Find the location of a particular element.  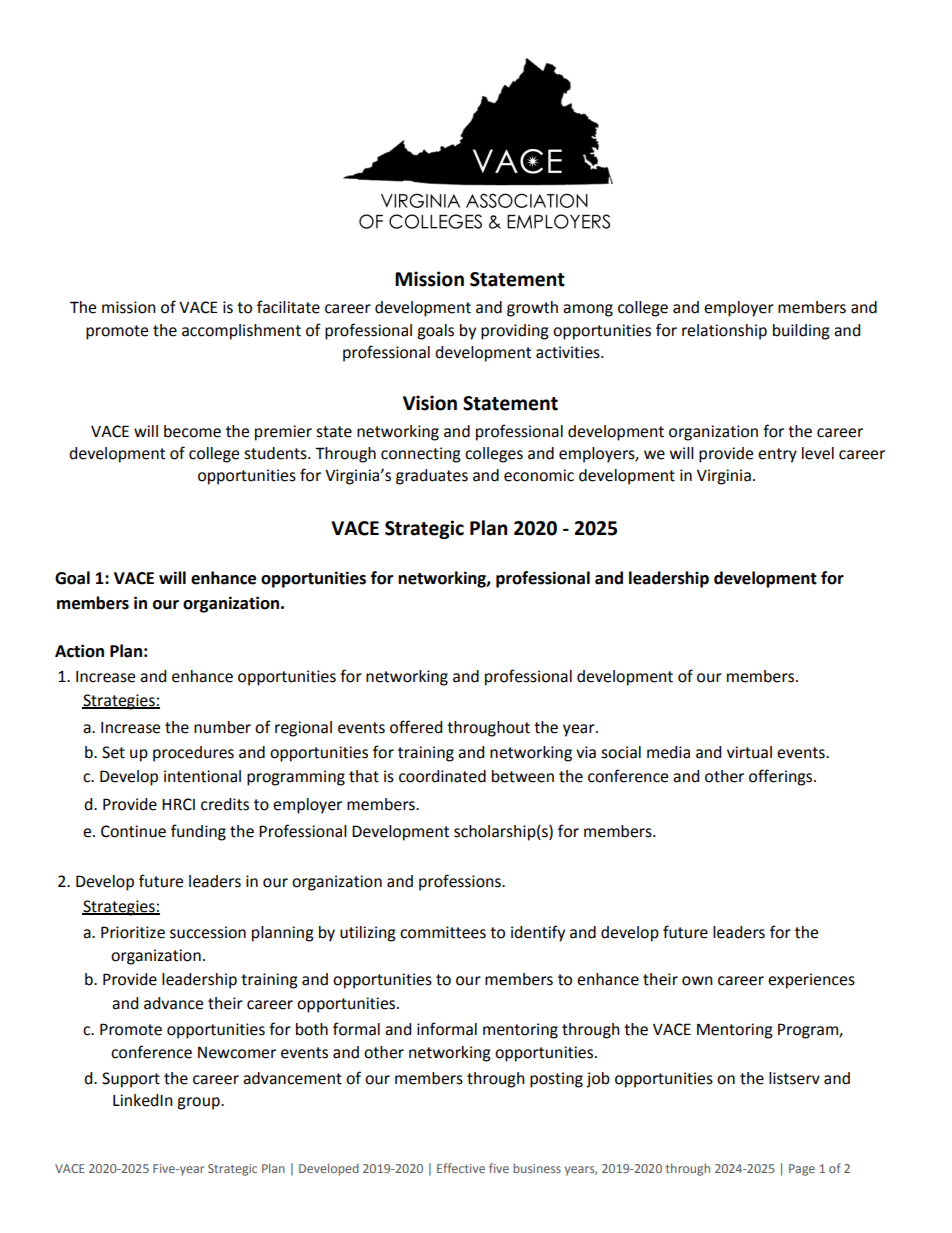

accomplishment is located at coordinates (241, 332).
